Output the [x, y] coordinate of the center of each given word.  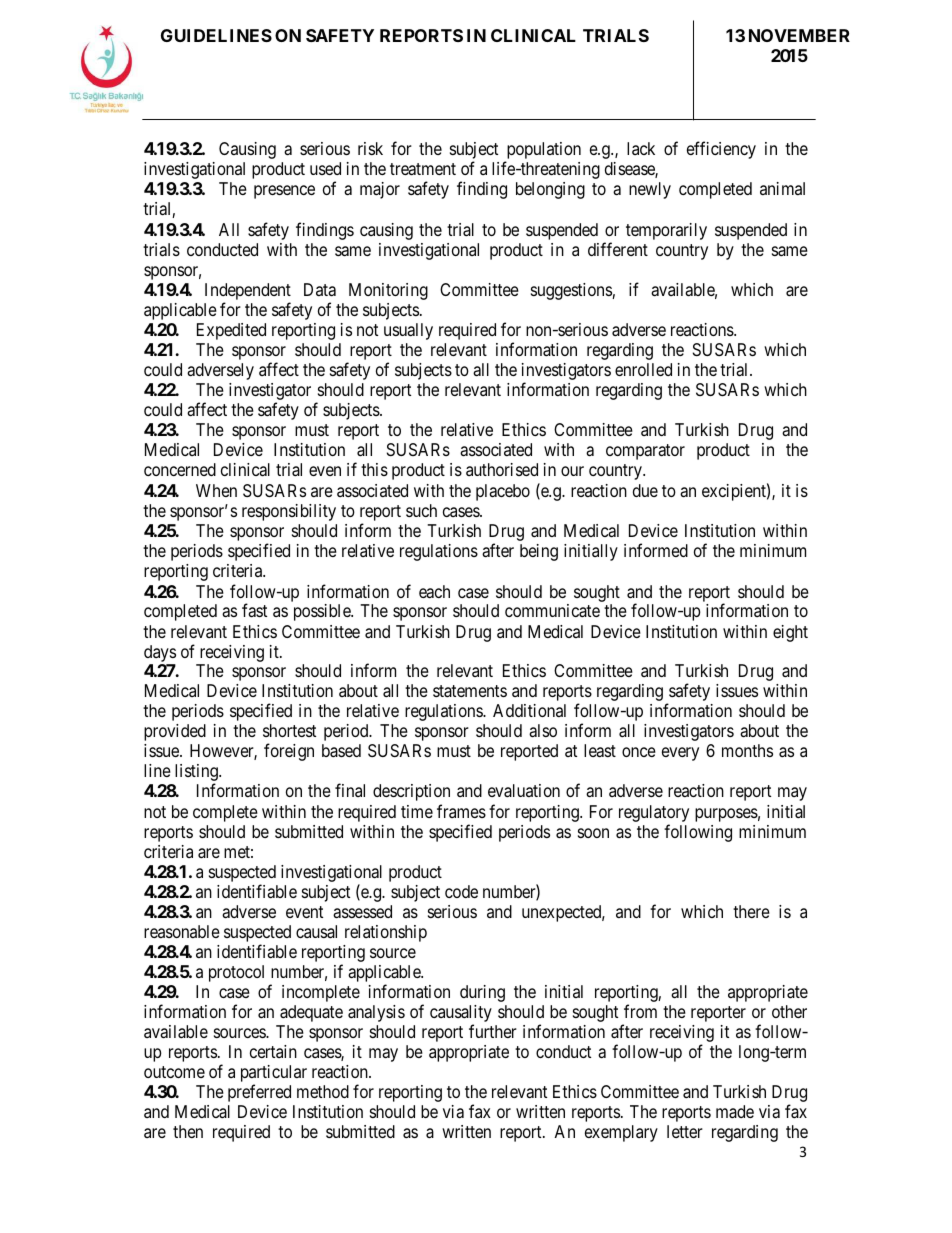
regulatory [654, 813]
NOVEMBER [799, 35]
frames [461, 811]
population [542, 152]
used [325, 168]
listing [197, 772]
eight [790, 633]
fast [254, 611]
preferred [259, 1093]
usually [408, 331]
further [493, 1031]
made [735, 1112]
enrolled [643, 369]
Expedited [231, 331]
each [434, 592]
